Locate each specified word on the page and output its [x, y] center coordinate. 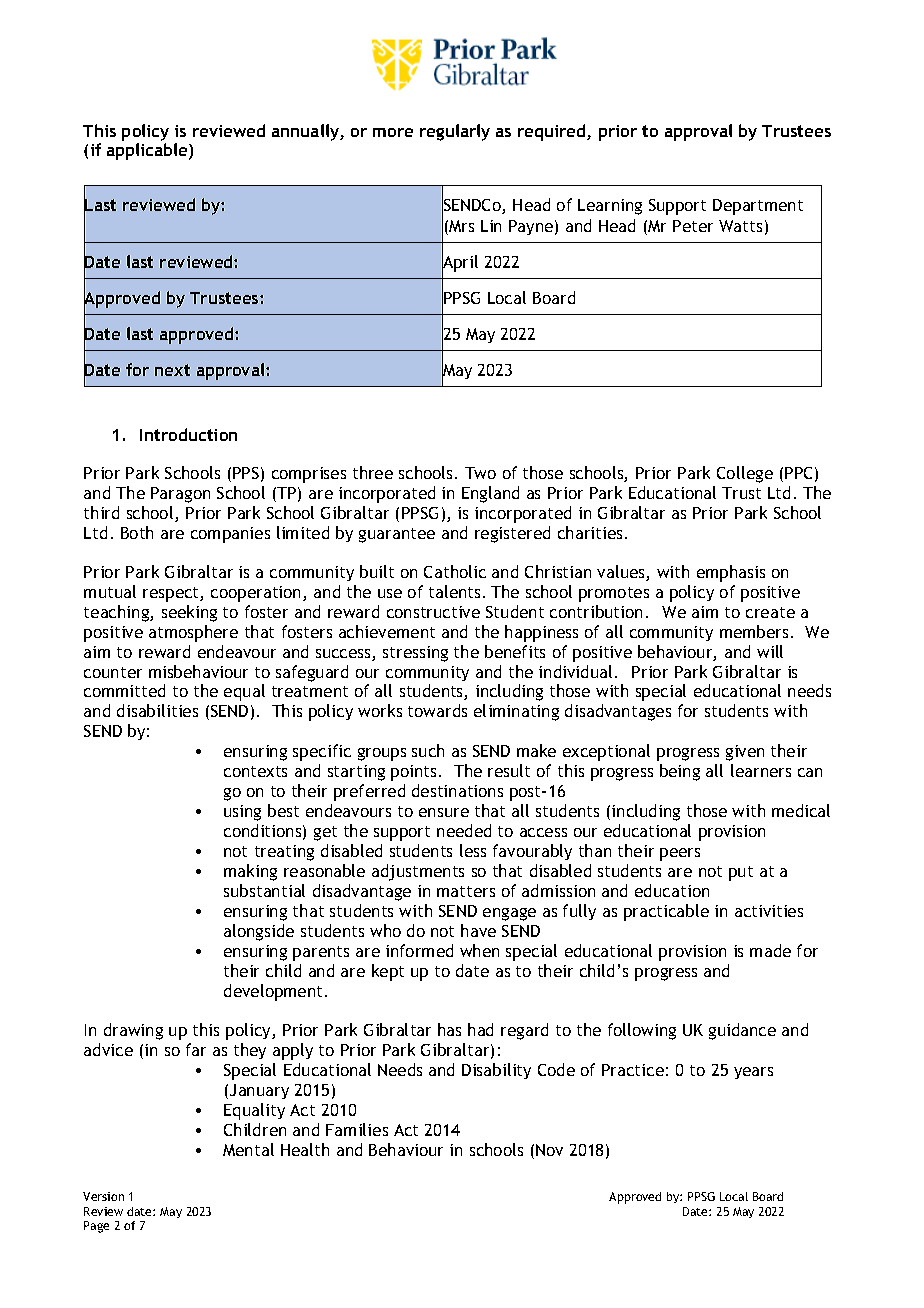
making [250, 872]
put [741, 873]
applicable [148, 151]
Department [758, 207]
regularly [455, 132]
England [490, 494]
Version [103, 1196]
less [473, 850]
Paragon [180, 495]
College [745, 474]
